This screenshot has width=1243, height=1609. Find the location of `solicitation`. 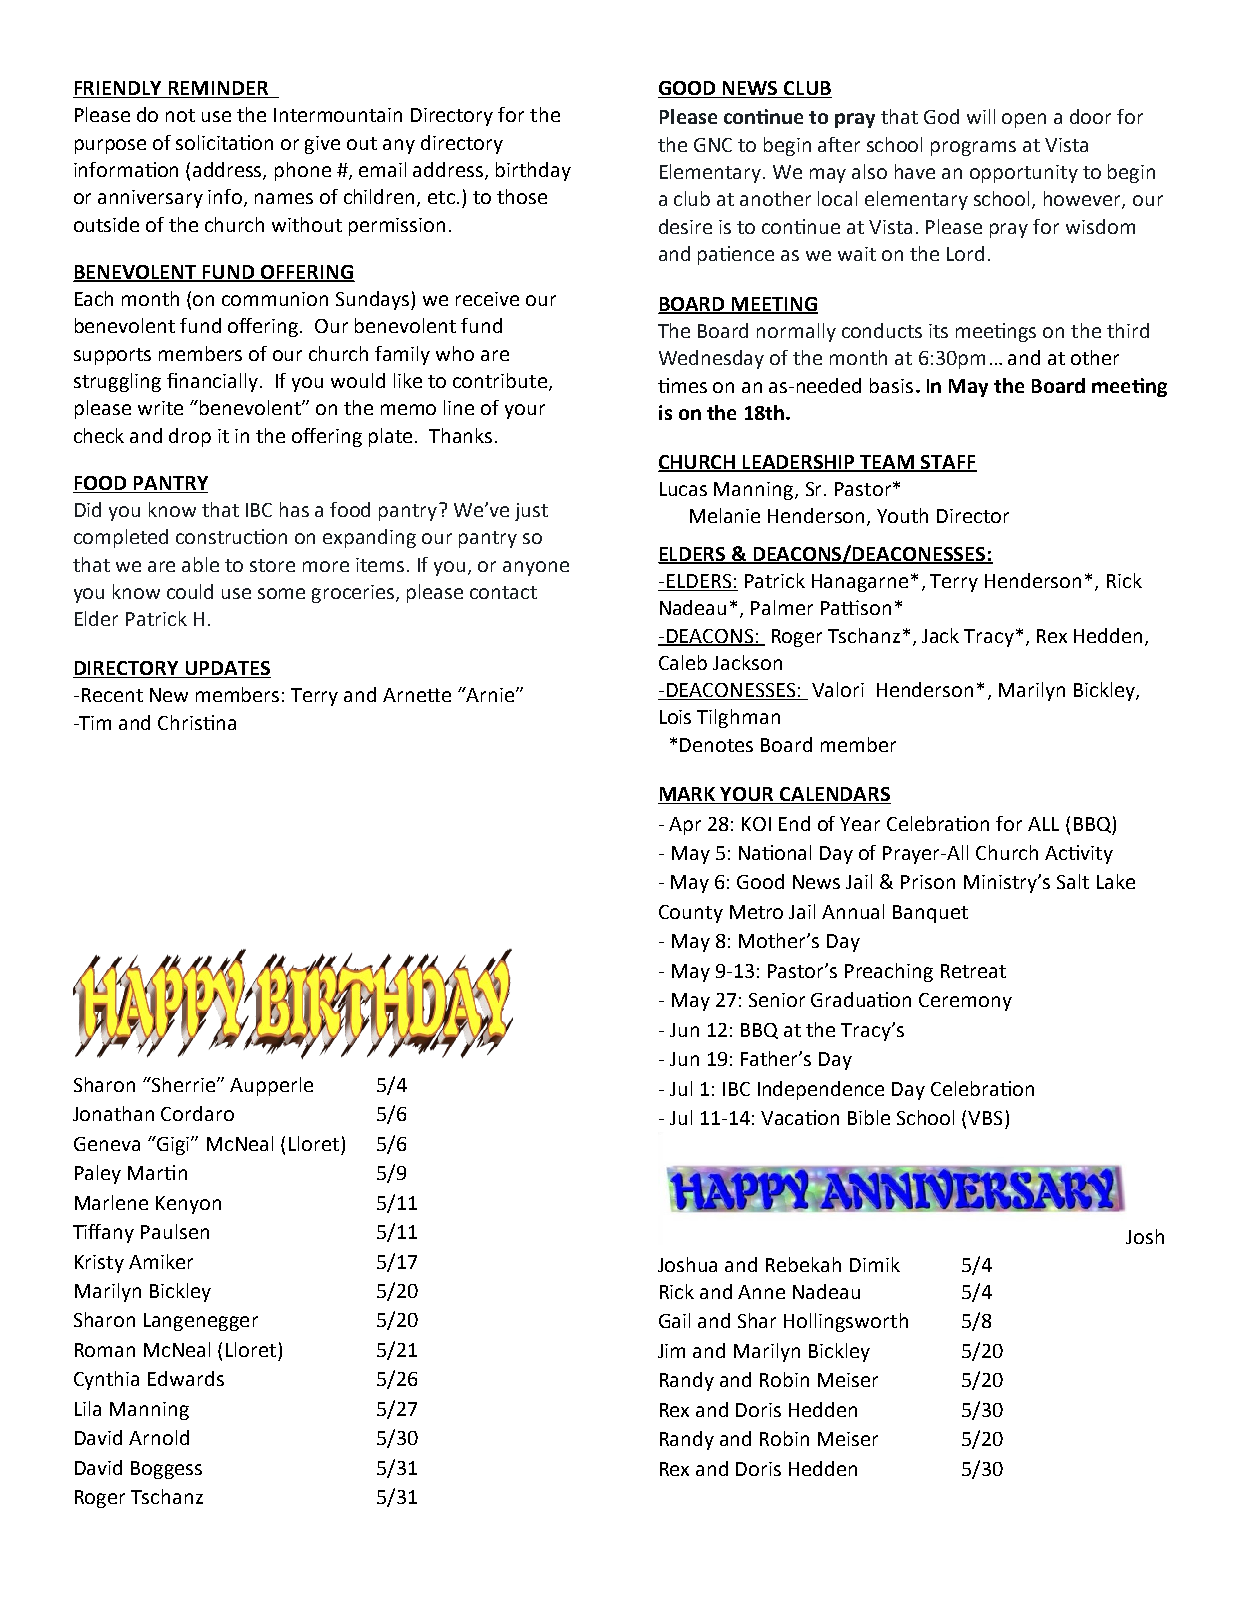

solicitation is located at coordinates (224, 142).
